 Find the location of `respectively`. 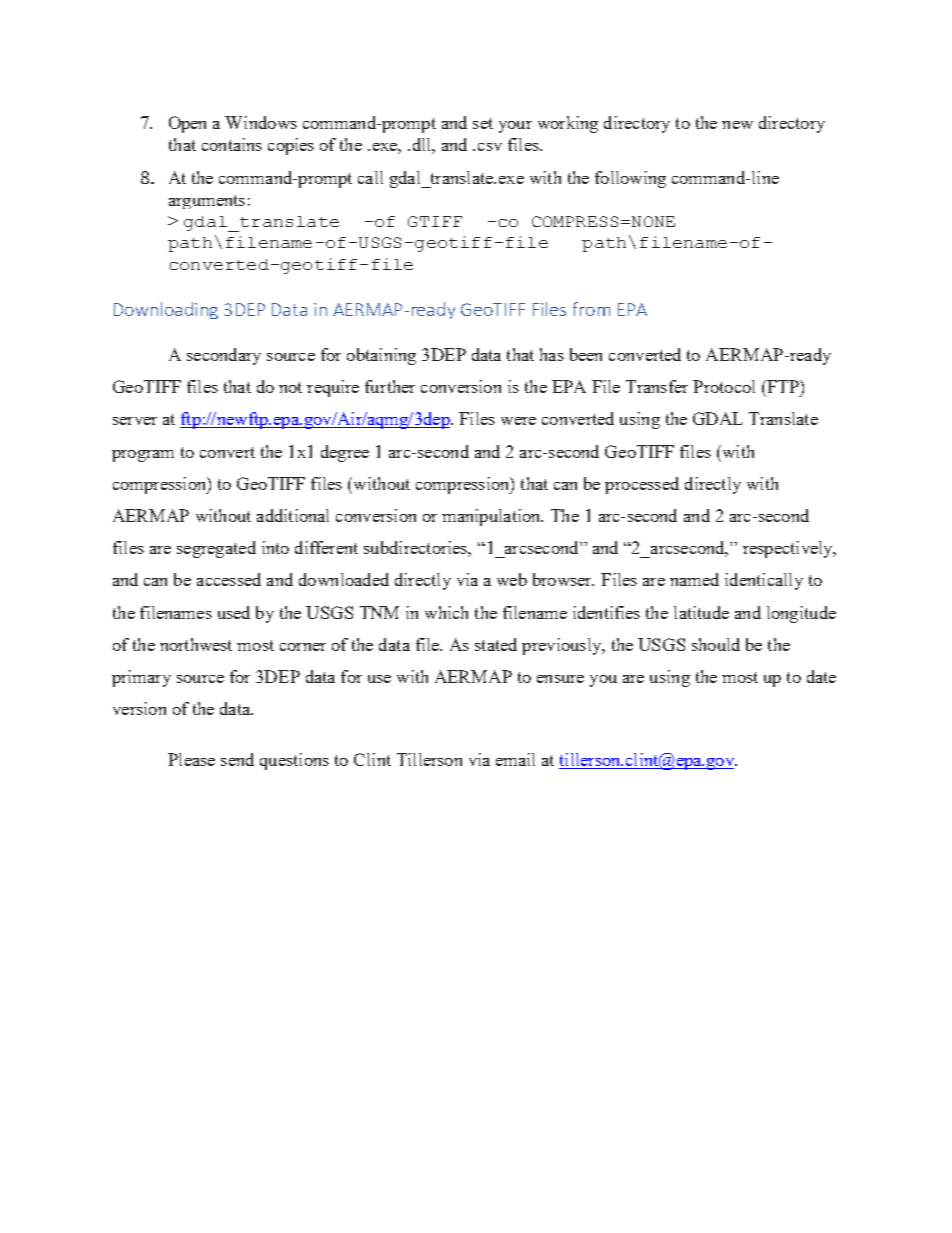

respectively is located at coordinates (789, 549).
